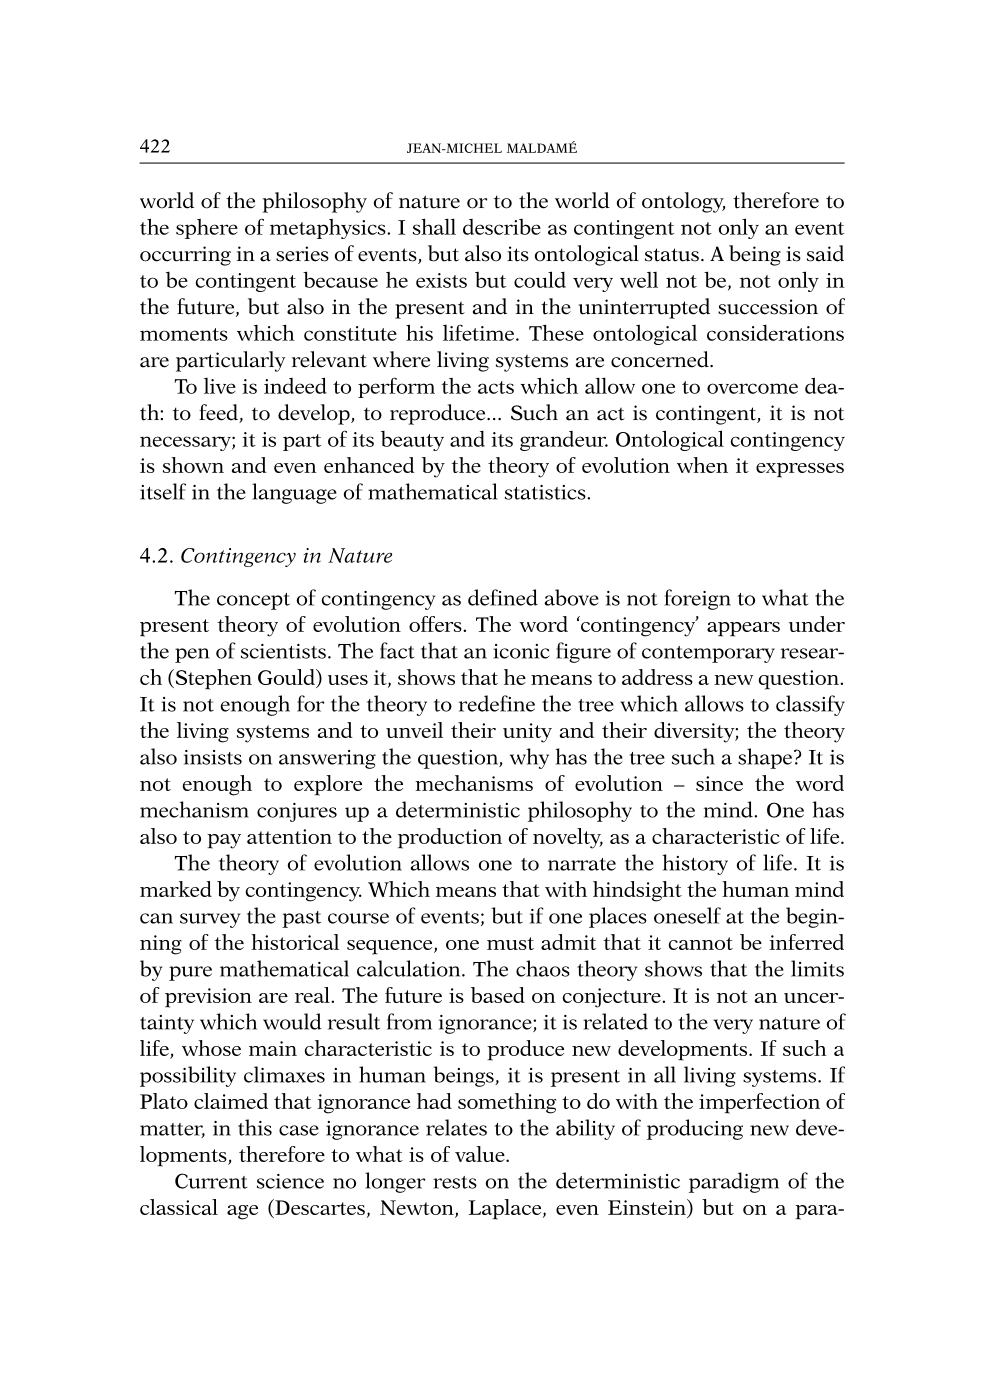 The width and height of the document is (983, 1387). Describe the element at coordinates (502, 227) in the document. I see `describe` at that location.
